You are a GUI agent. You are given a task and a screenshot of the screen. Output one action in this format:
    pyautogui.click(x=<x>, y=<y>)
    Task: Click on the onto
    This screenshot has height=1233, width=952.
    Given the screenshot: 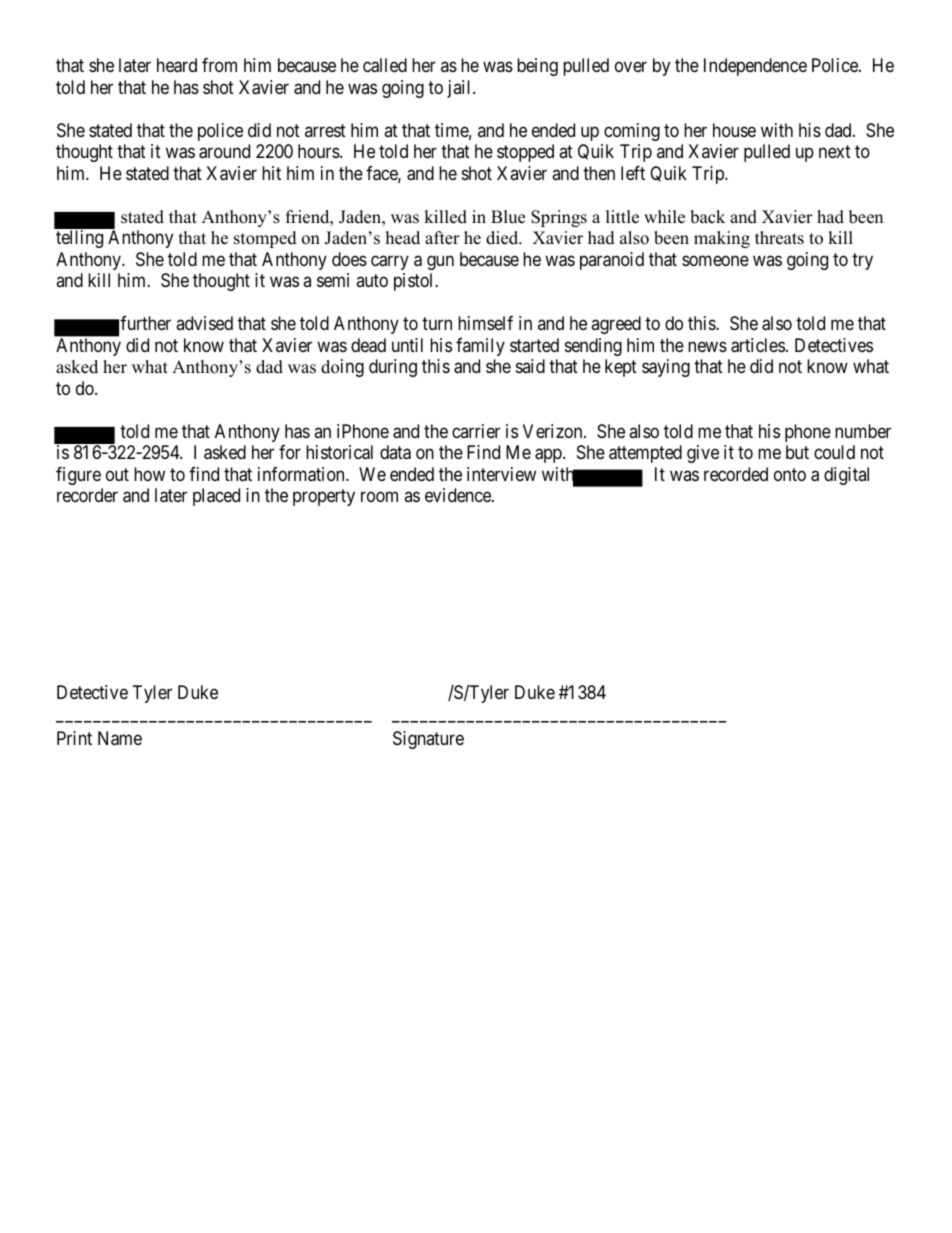 What is the action you would take?
    pyautogui.click(x=790, y=474)
